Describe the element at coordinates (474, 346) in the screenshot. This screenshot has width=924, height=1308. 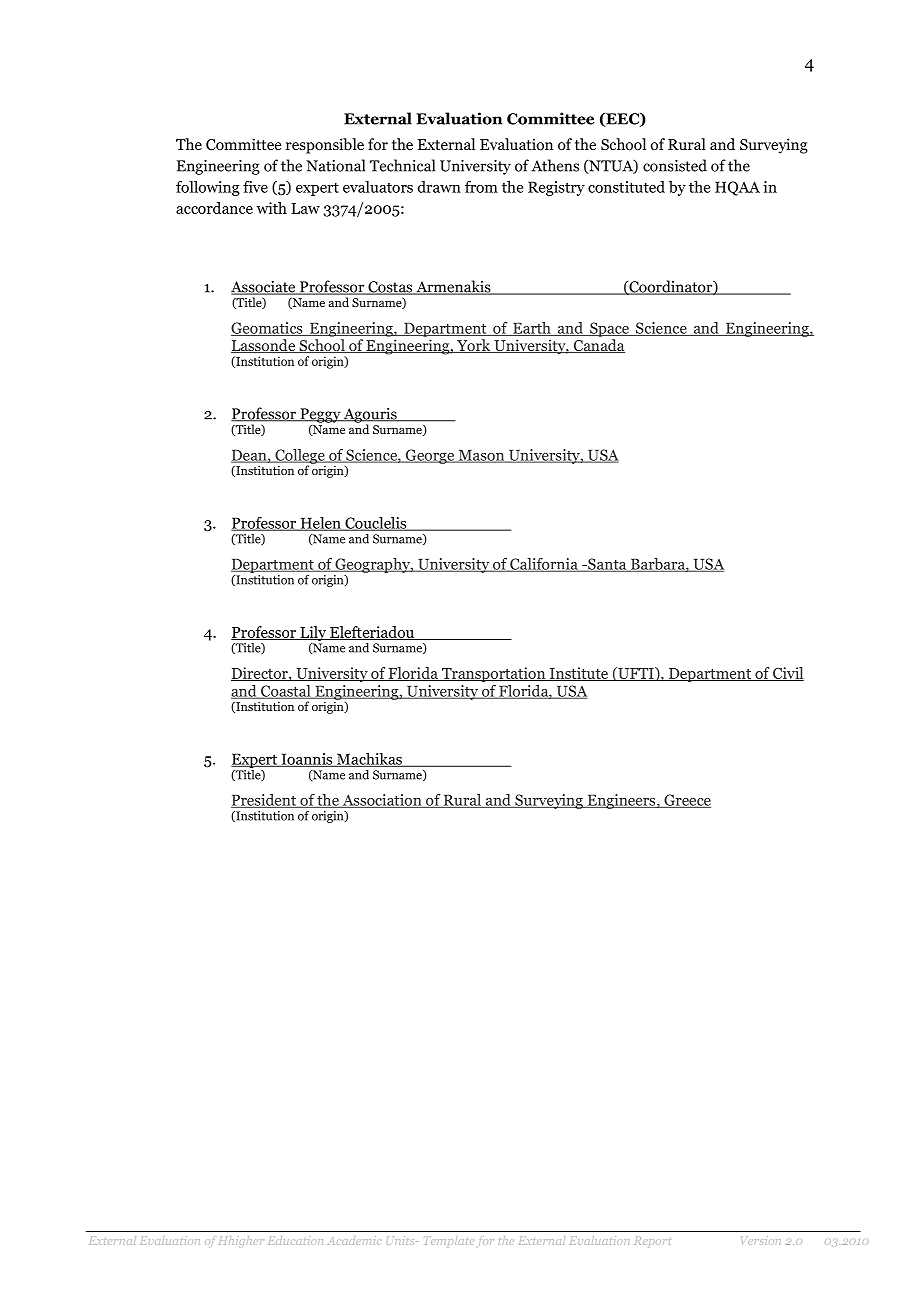
I see `York` at that location.
